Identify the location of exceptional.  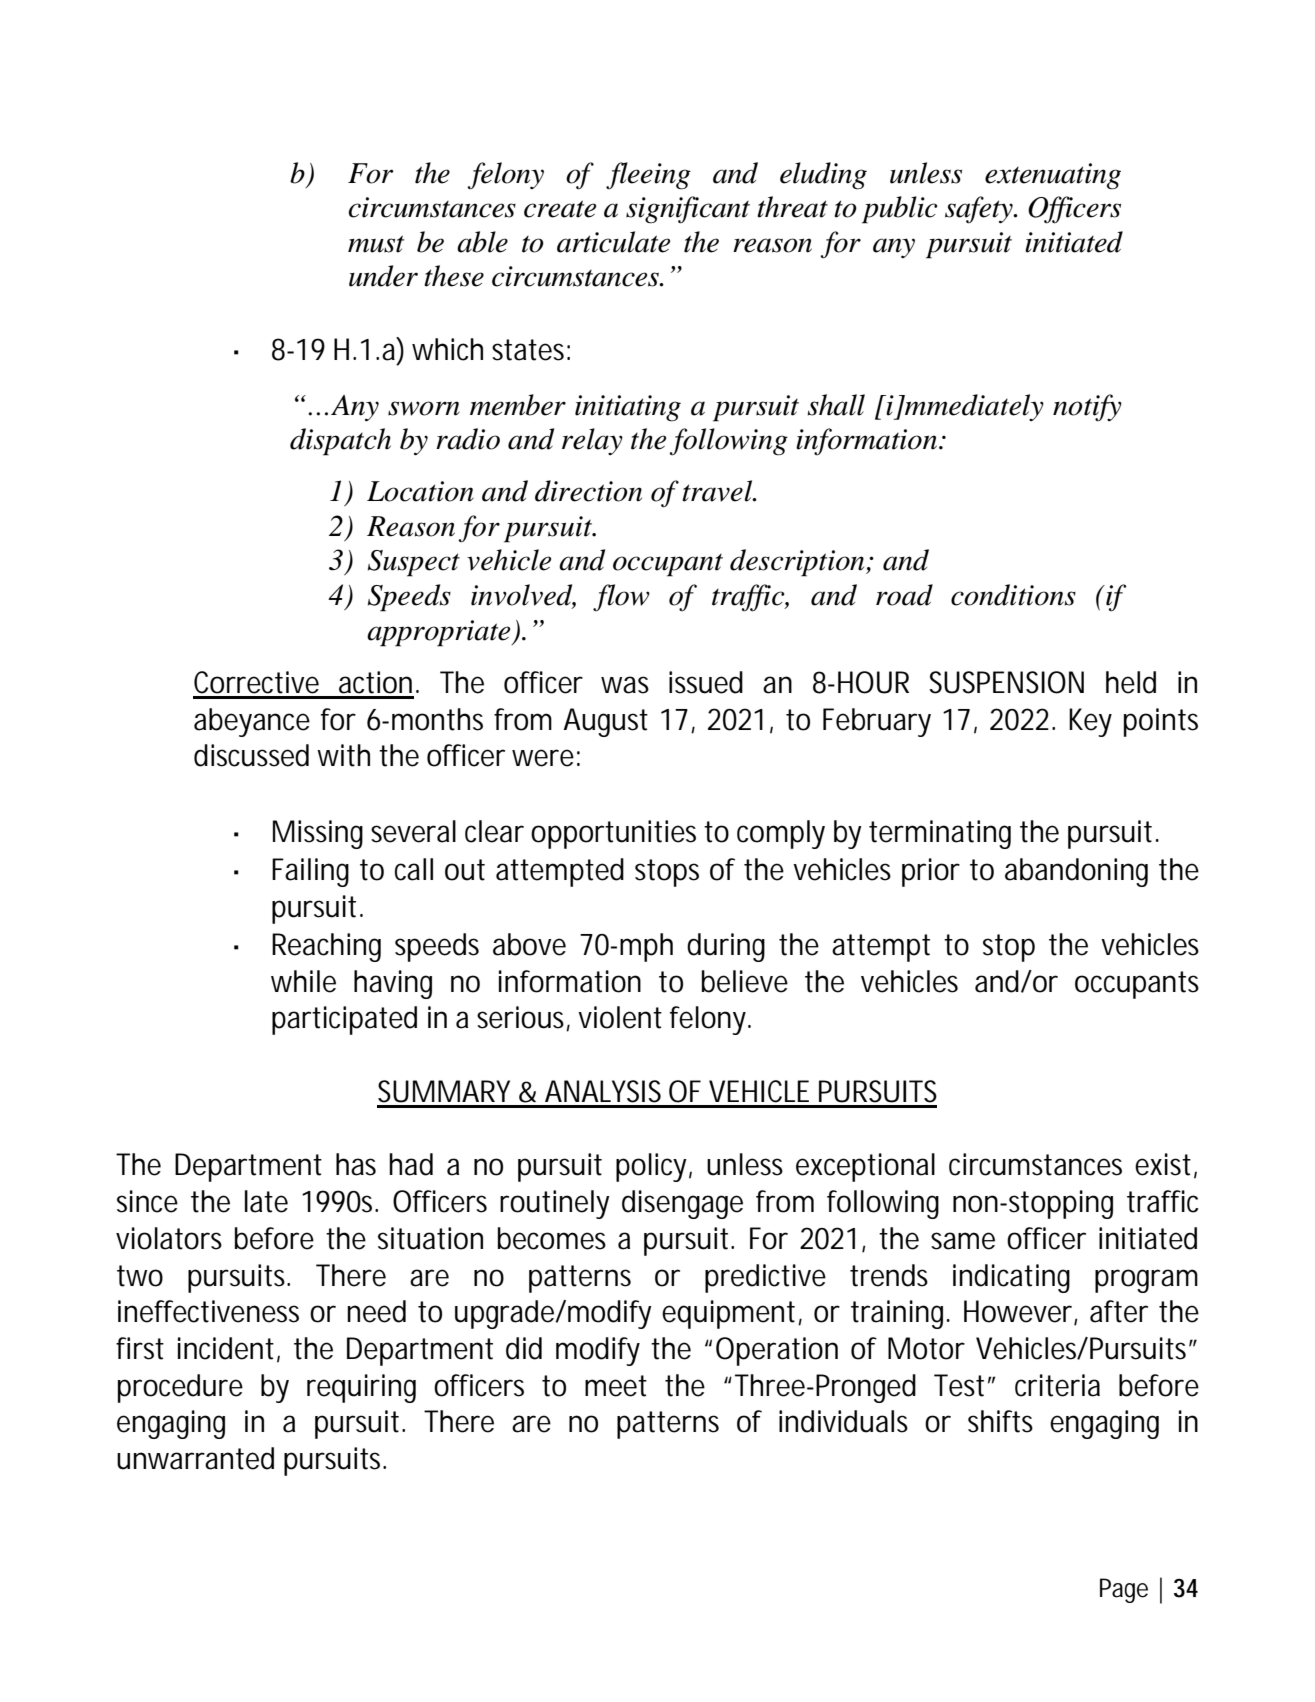
(865, 1167).
